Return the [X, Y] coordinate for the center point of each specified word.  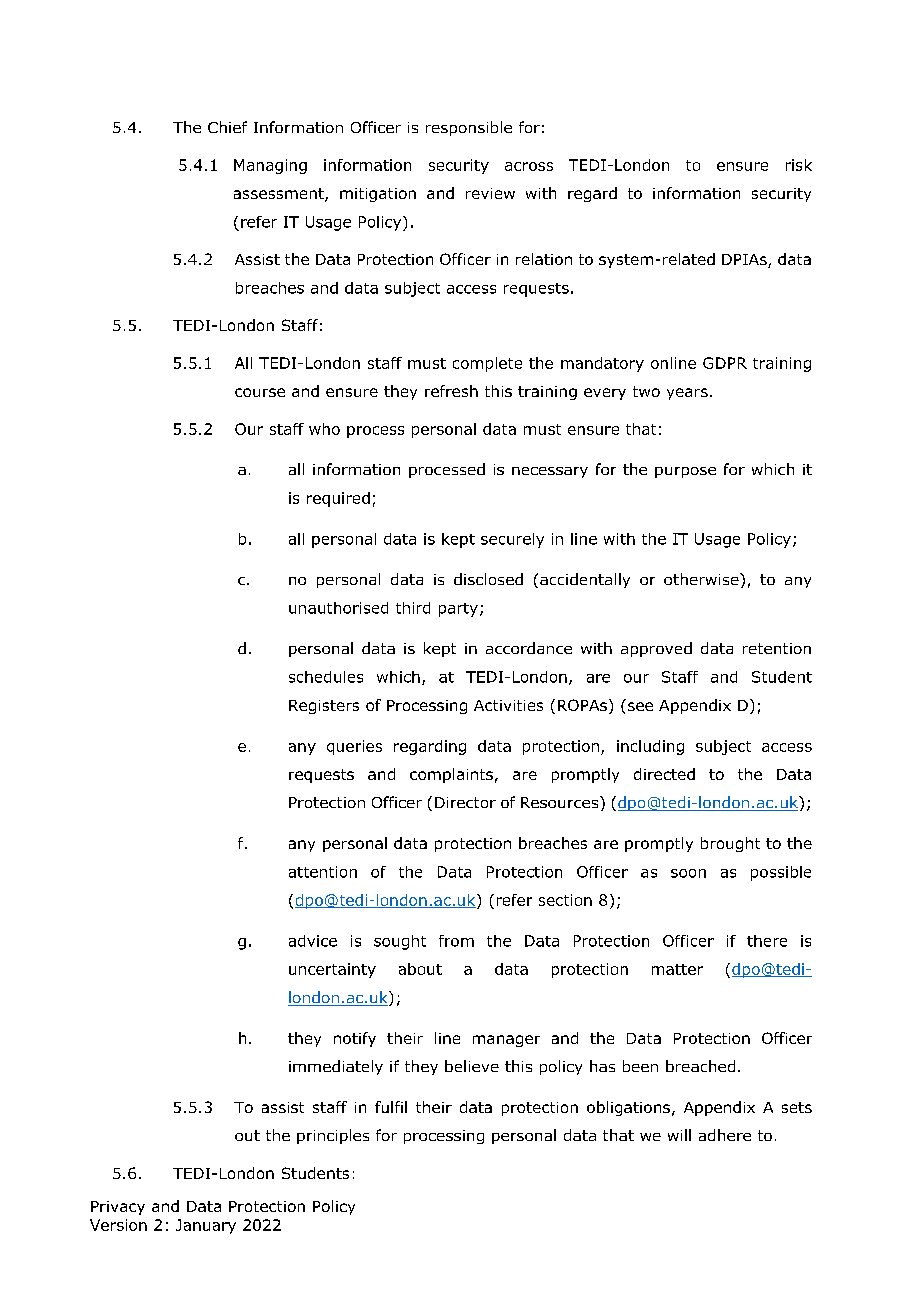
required [338, 499]
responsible [469, 128]
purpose [685, 472]
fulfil [391, 1107]
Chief [227, 127]
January [206, 1226]
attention [323, 872]
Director [465, 802]
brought [730, 844]
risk [799, 165]
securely [512, 540]
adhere [725, 1135]
